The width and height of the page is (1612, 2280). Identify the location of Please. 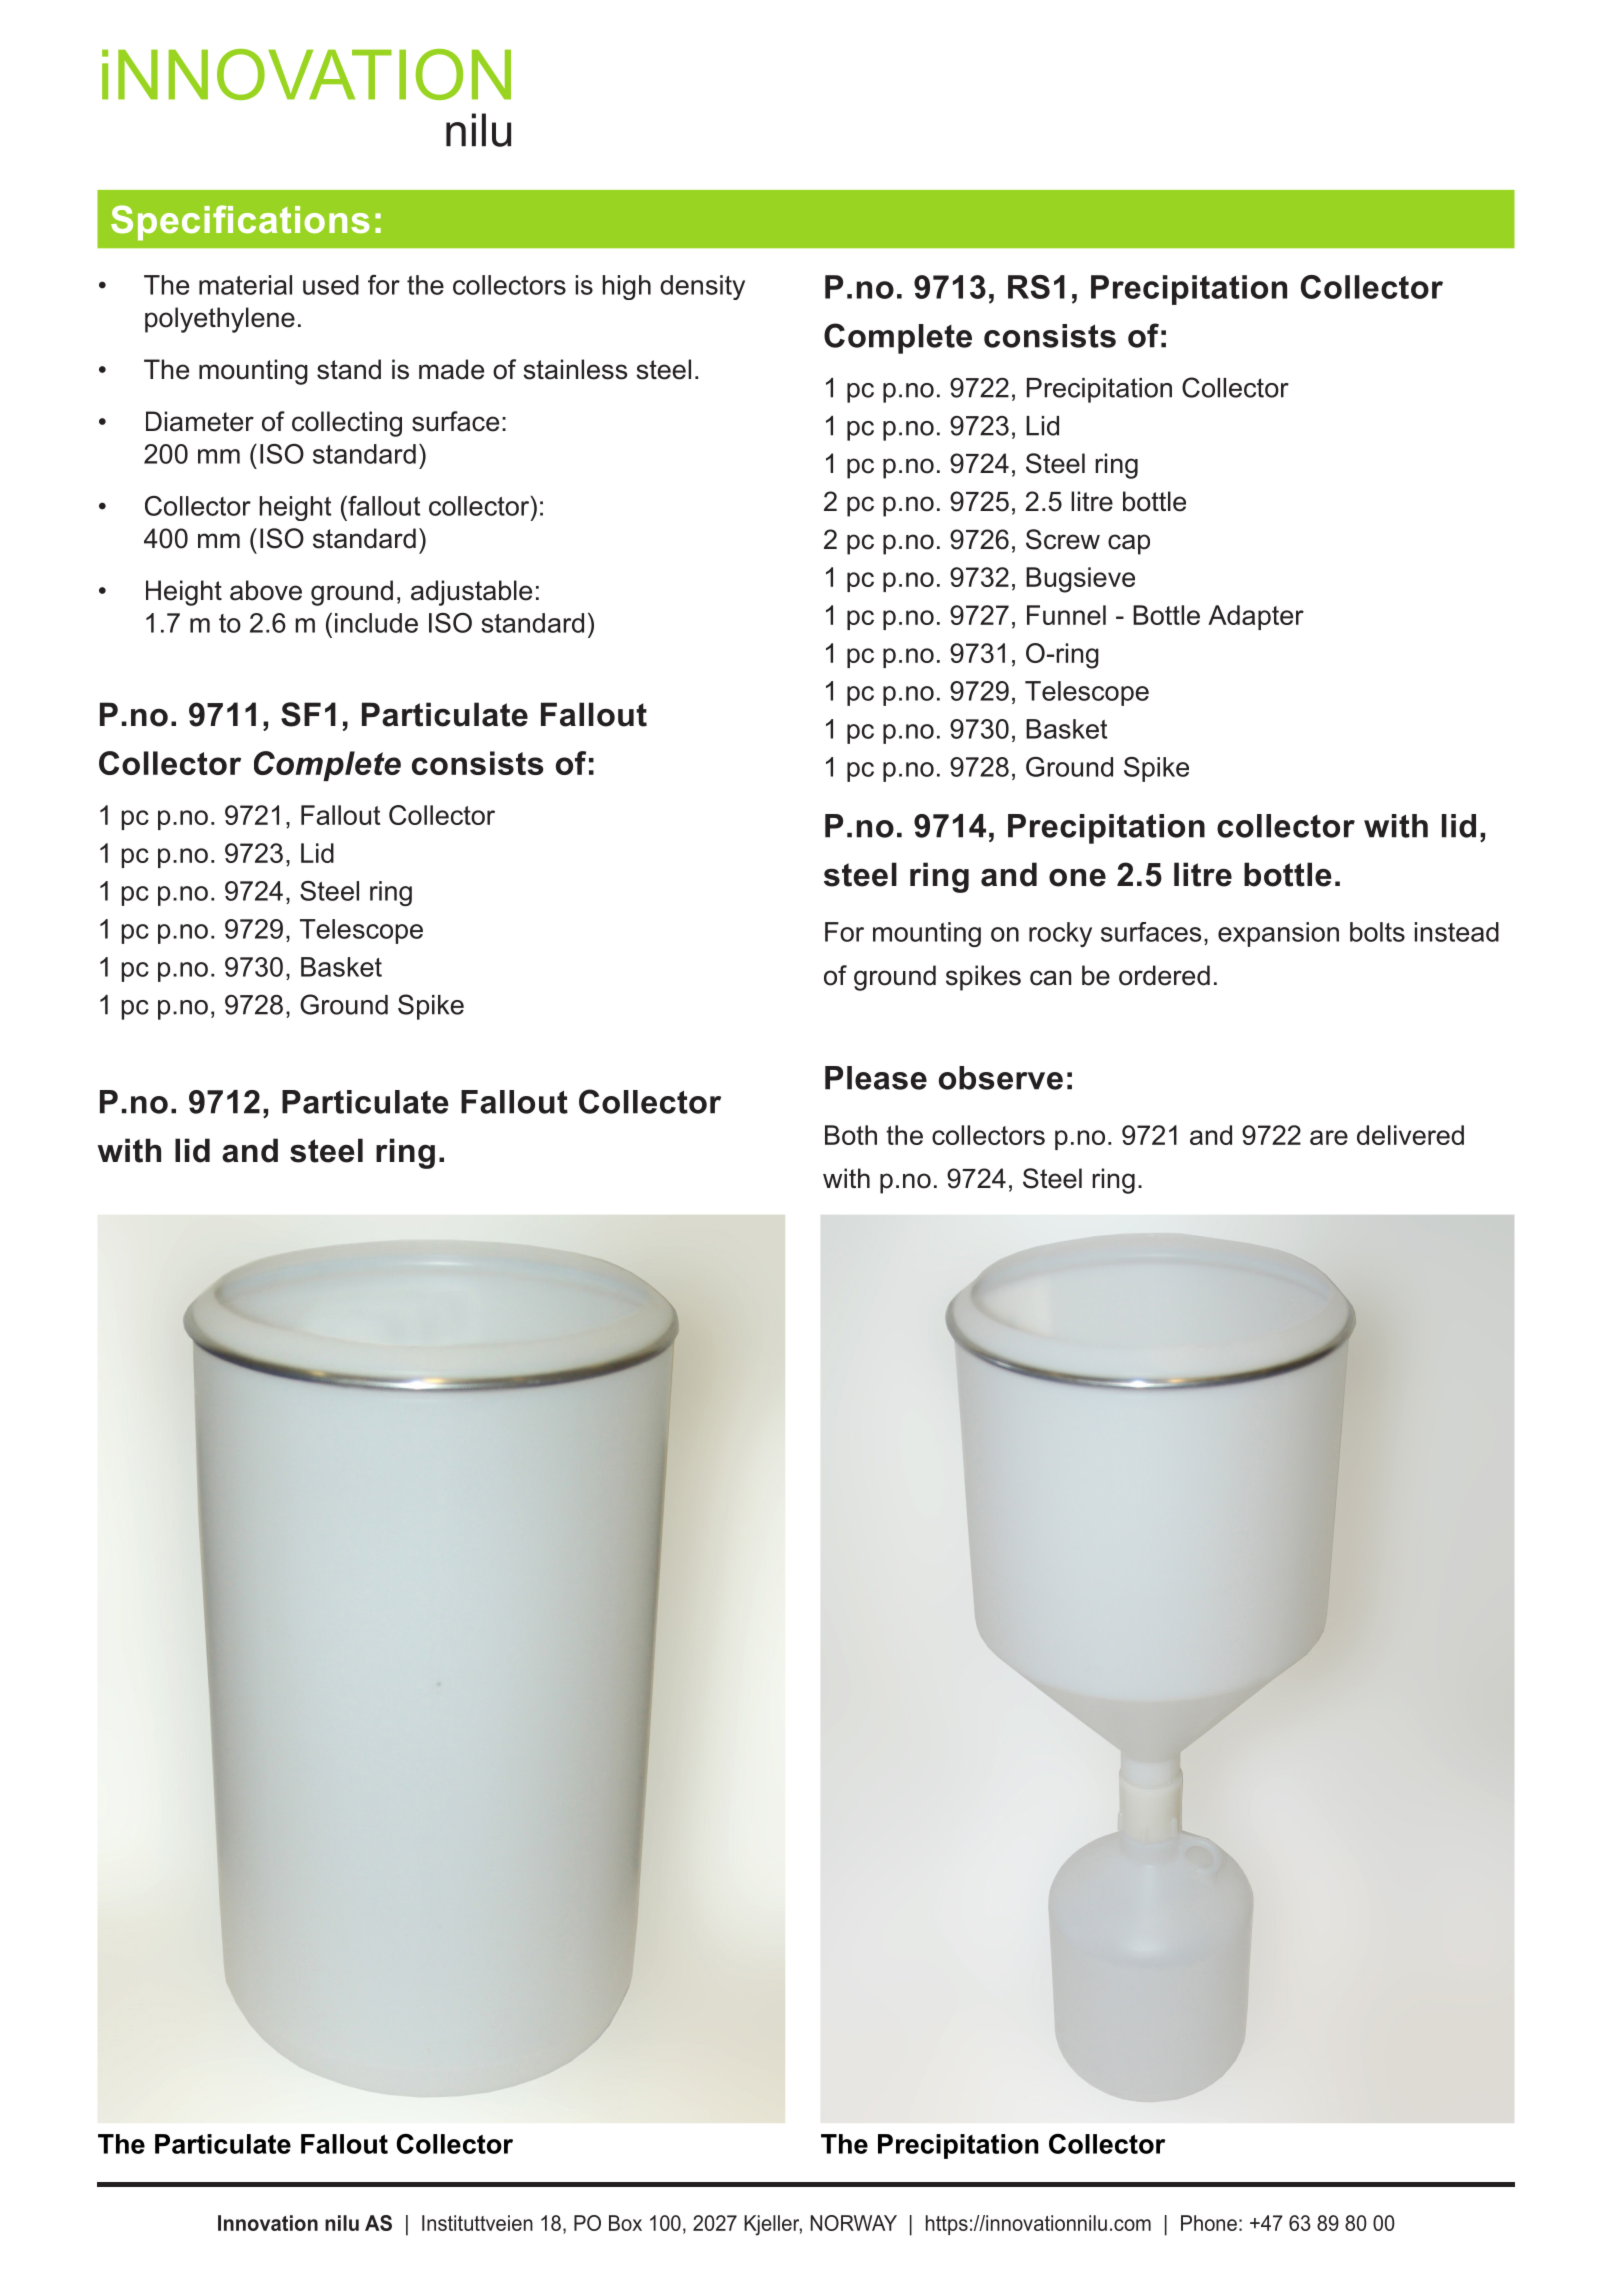
(876, 1078).
